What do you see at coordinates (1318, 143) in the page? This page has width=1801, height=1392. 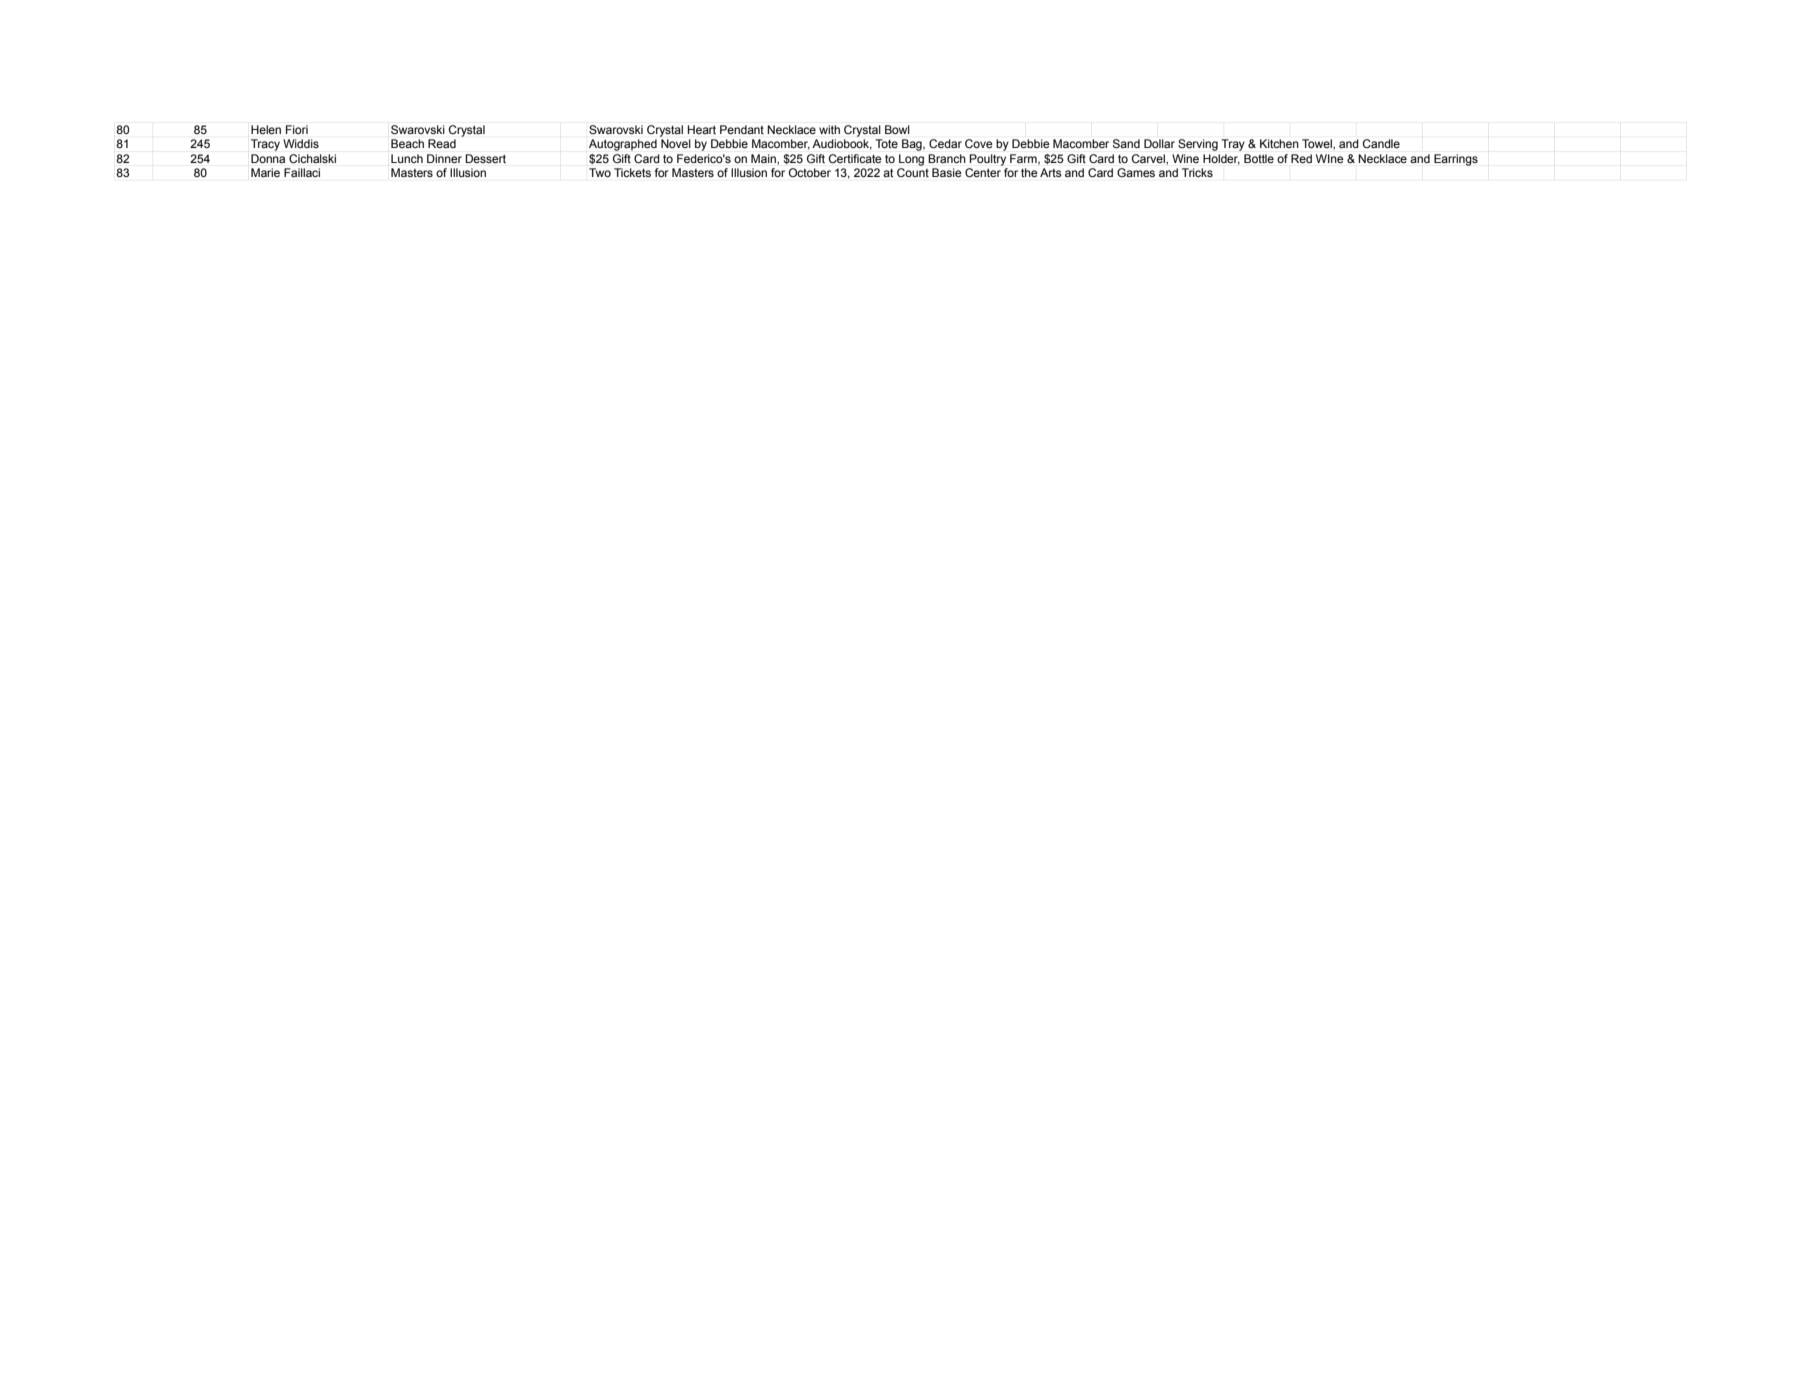 I see `Towel` at bounding box center [1318, 143].
